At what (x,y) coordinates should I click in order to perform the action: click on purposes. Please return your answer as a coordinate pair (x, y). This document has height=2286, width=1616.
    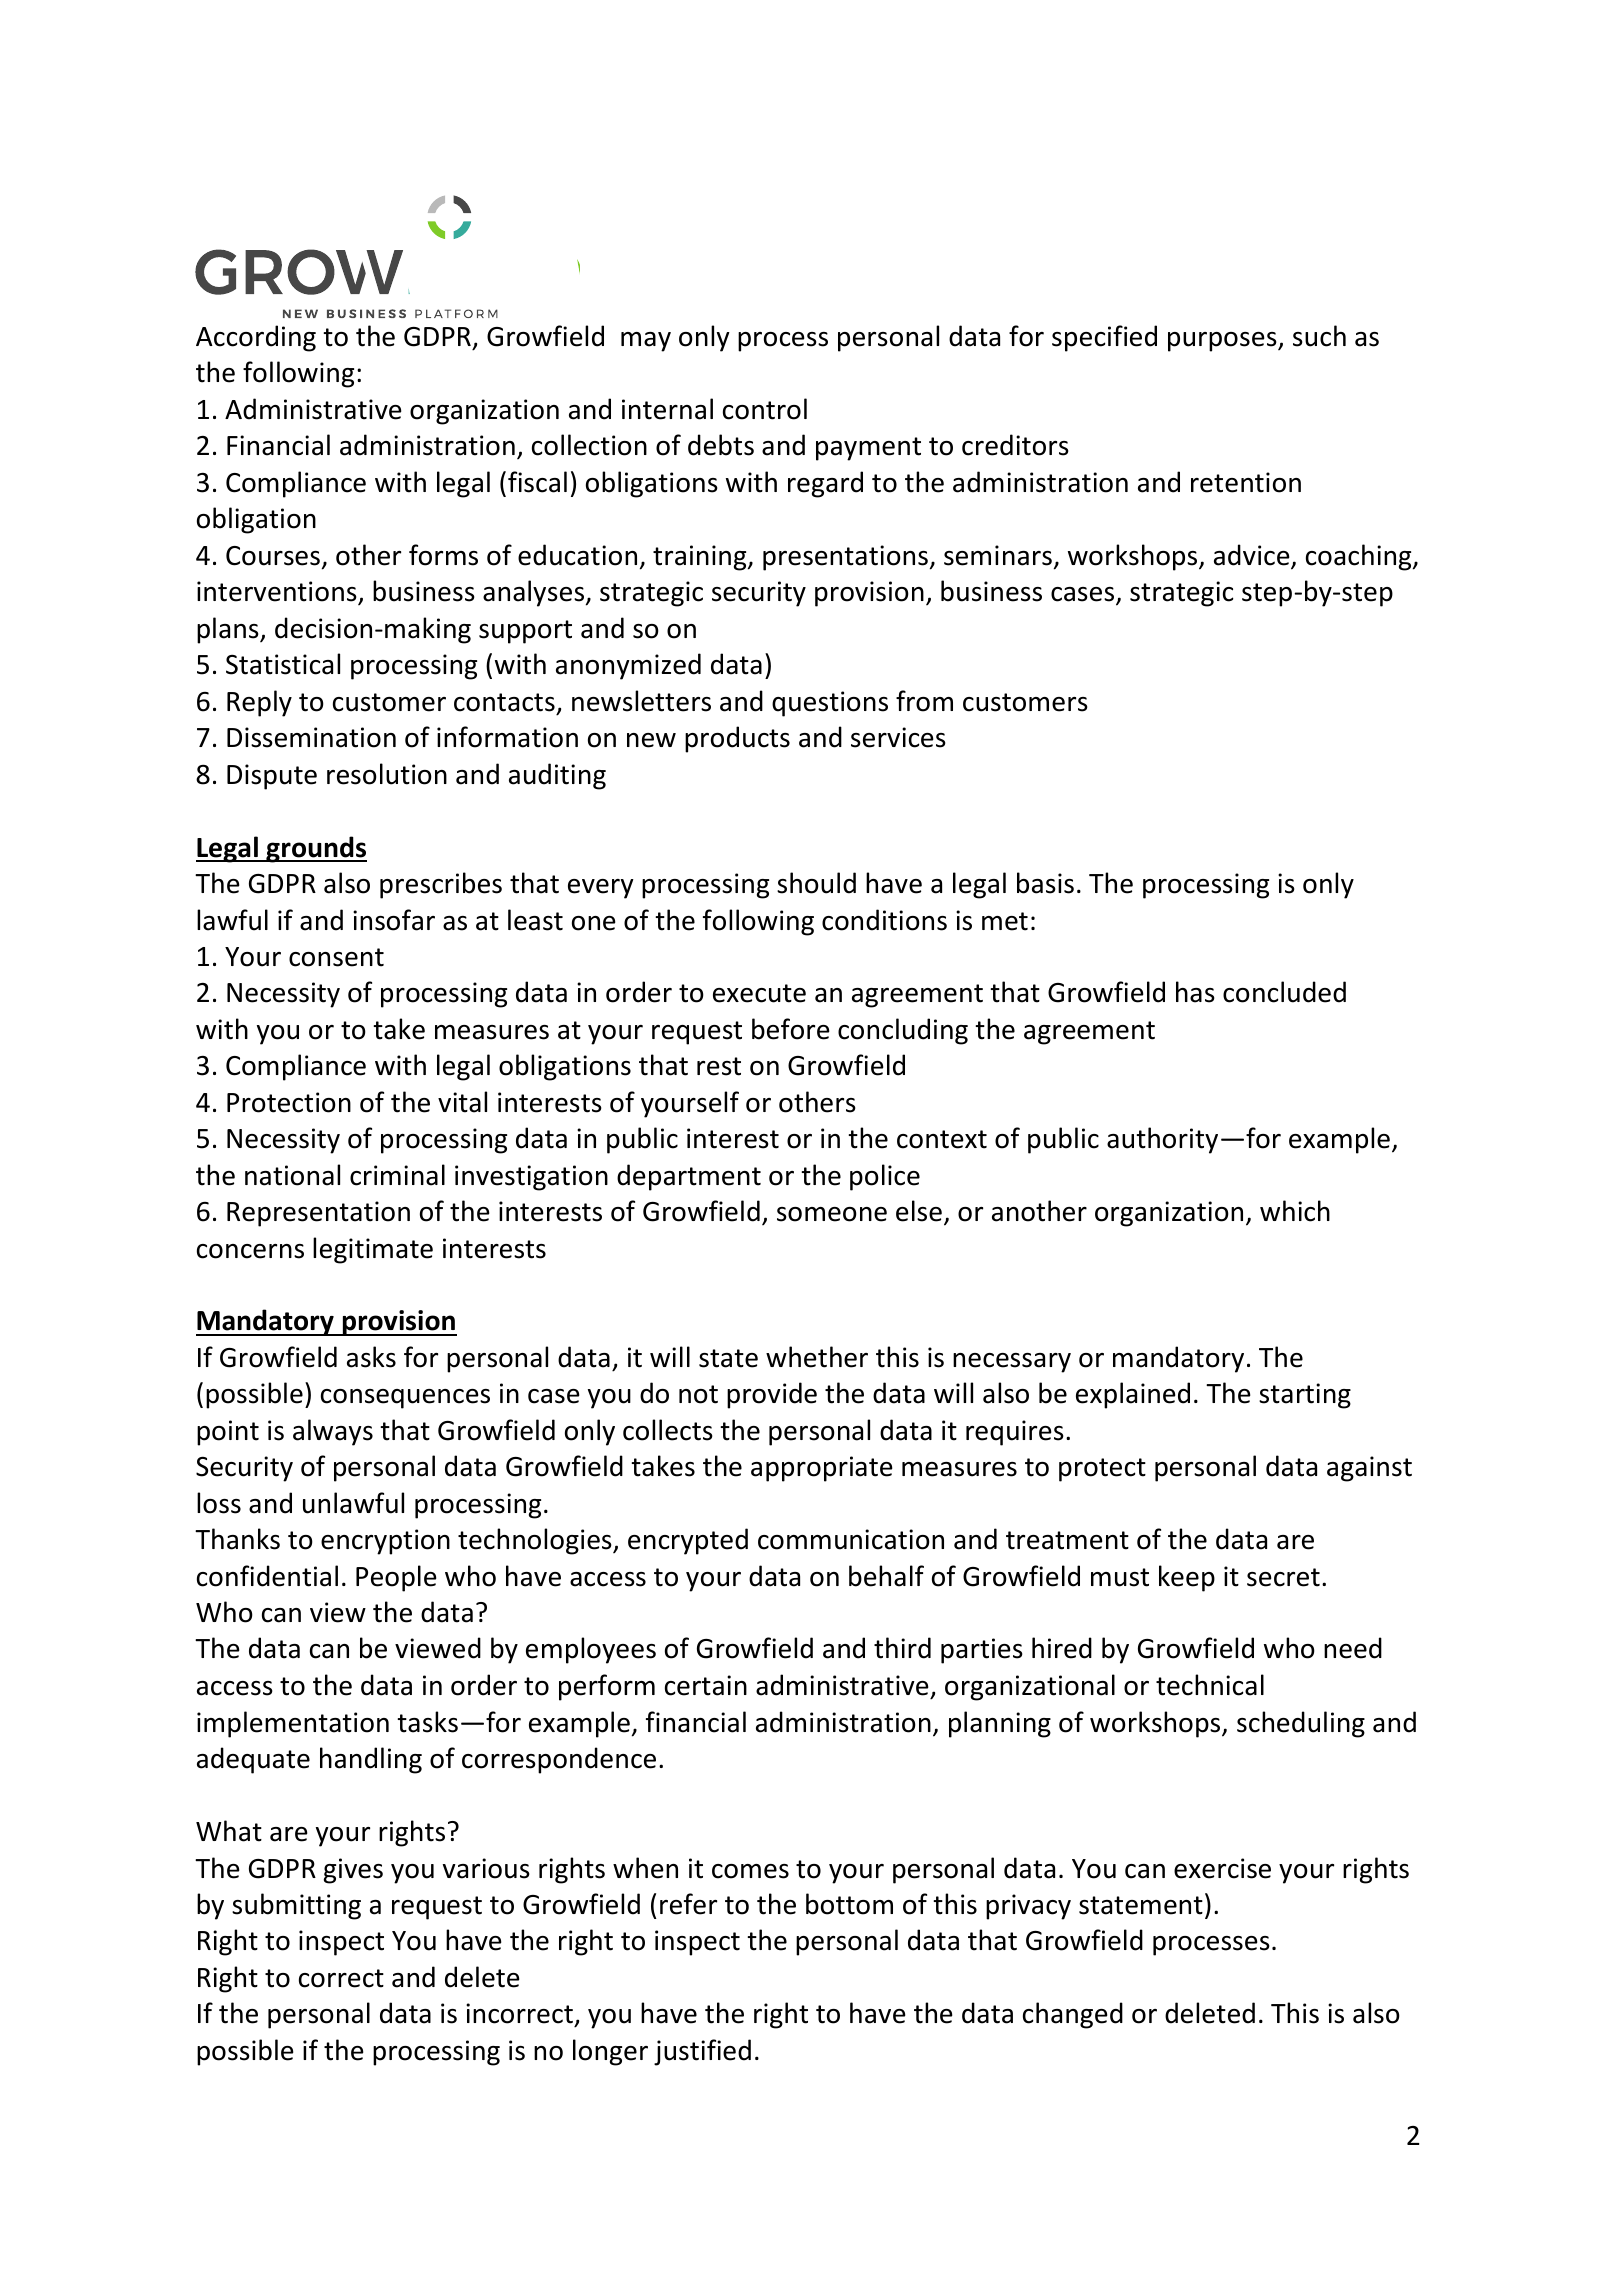
    Looking at the image, I should click on (1223, 342).
